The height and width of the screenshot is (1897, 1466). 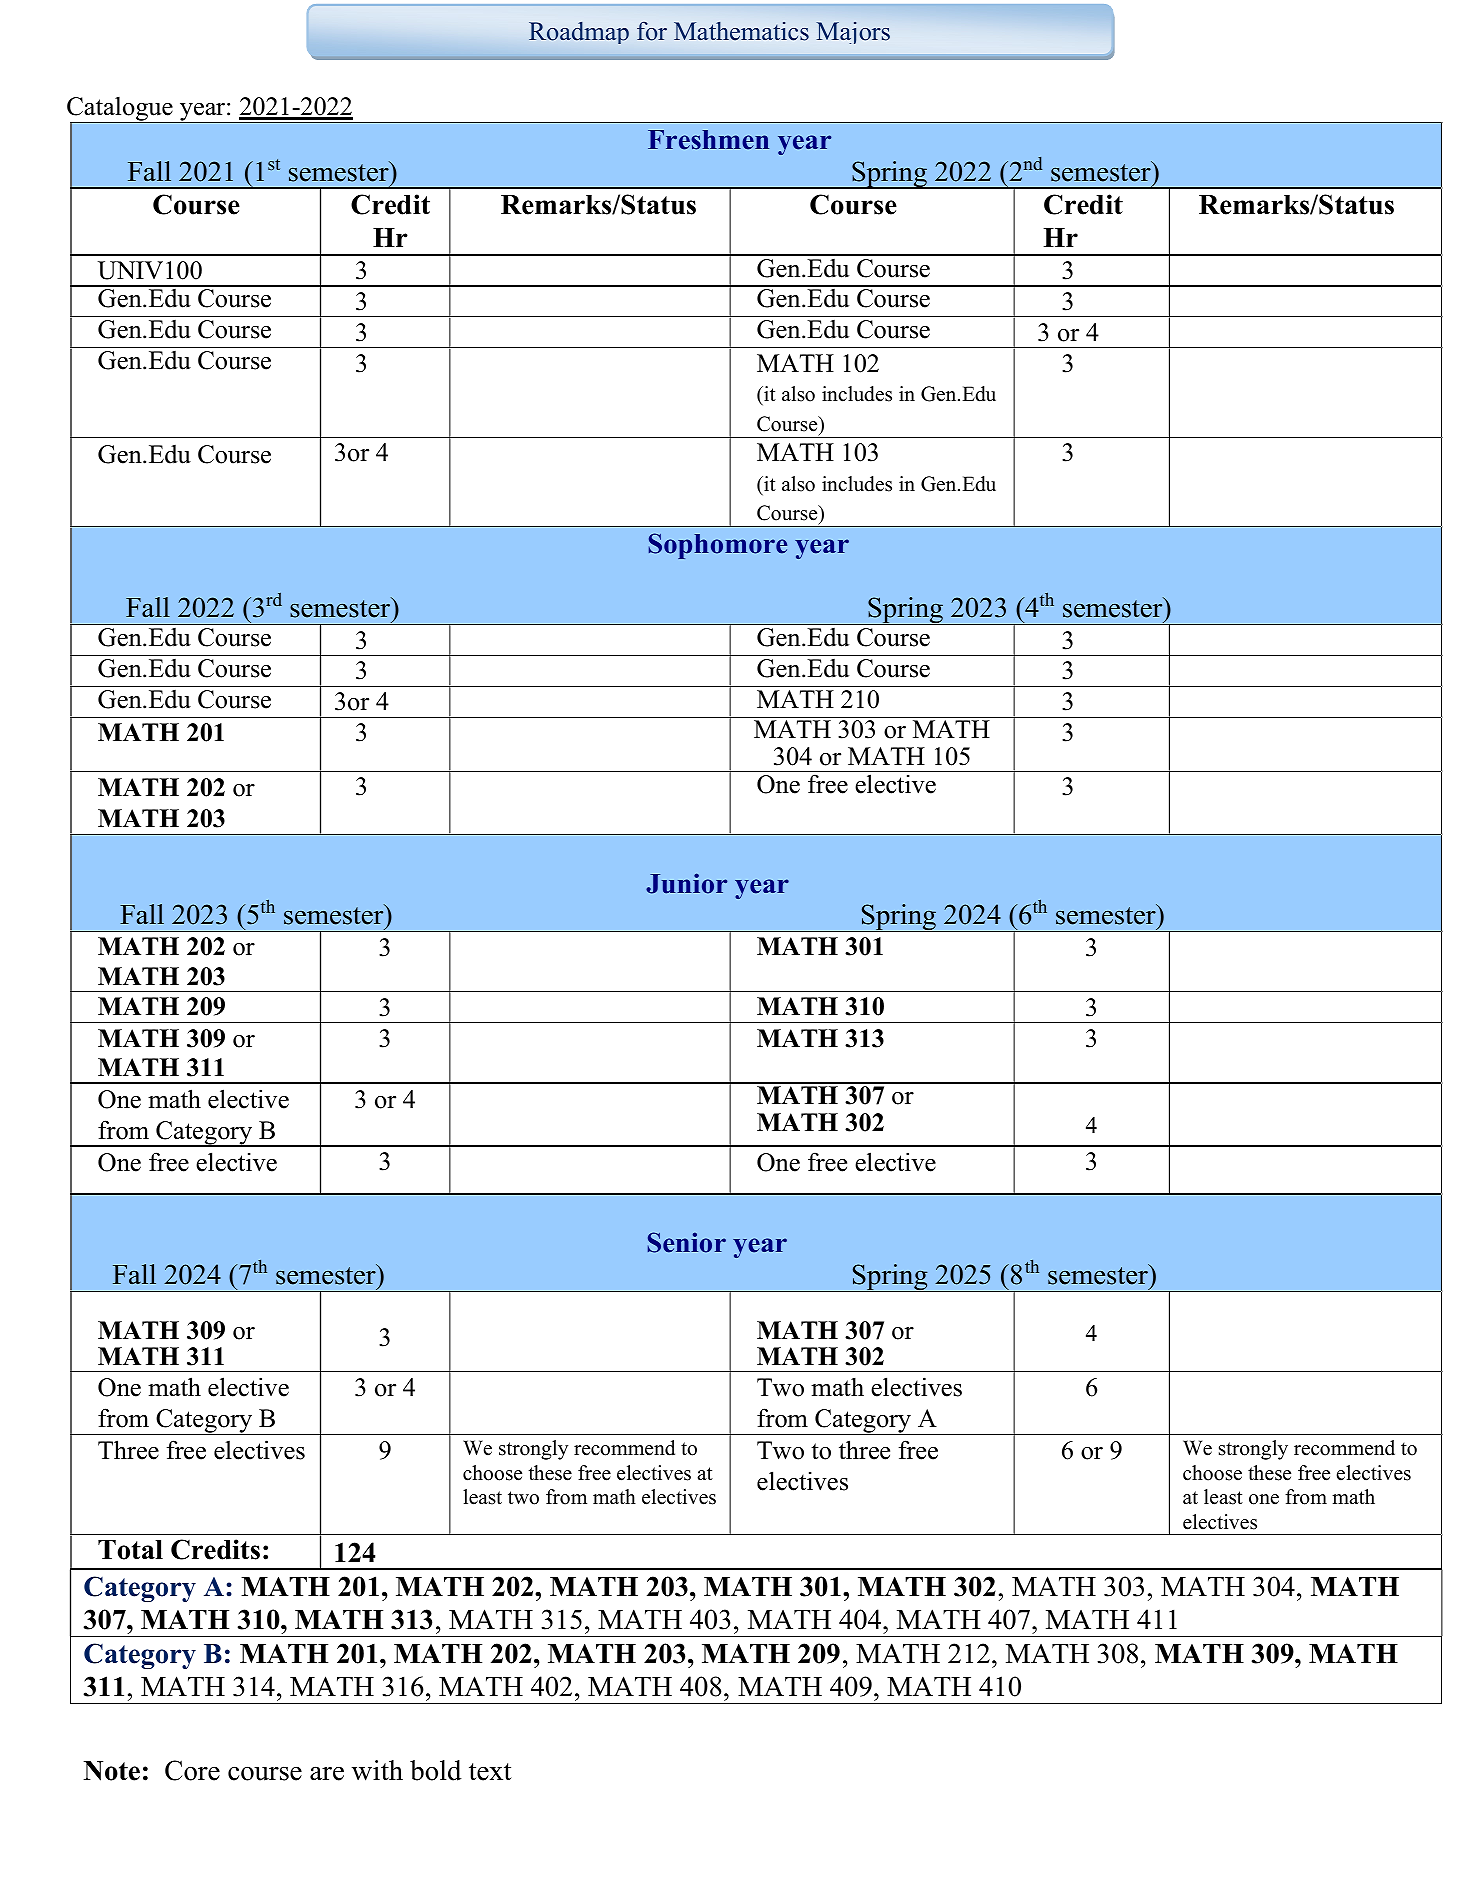 I want to click on text, so click(x=490, y=1772).
